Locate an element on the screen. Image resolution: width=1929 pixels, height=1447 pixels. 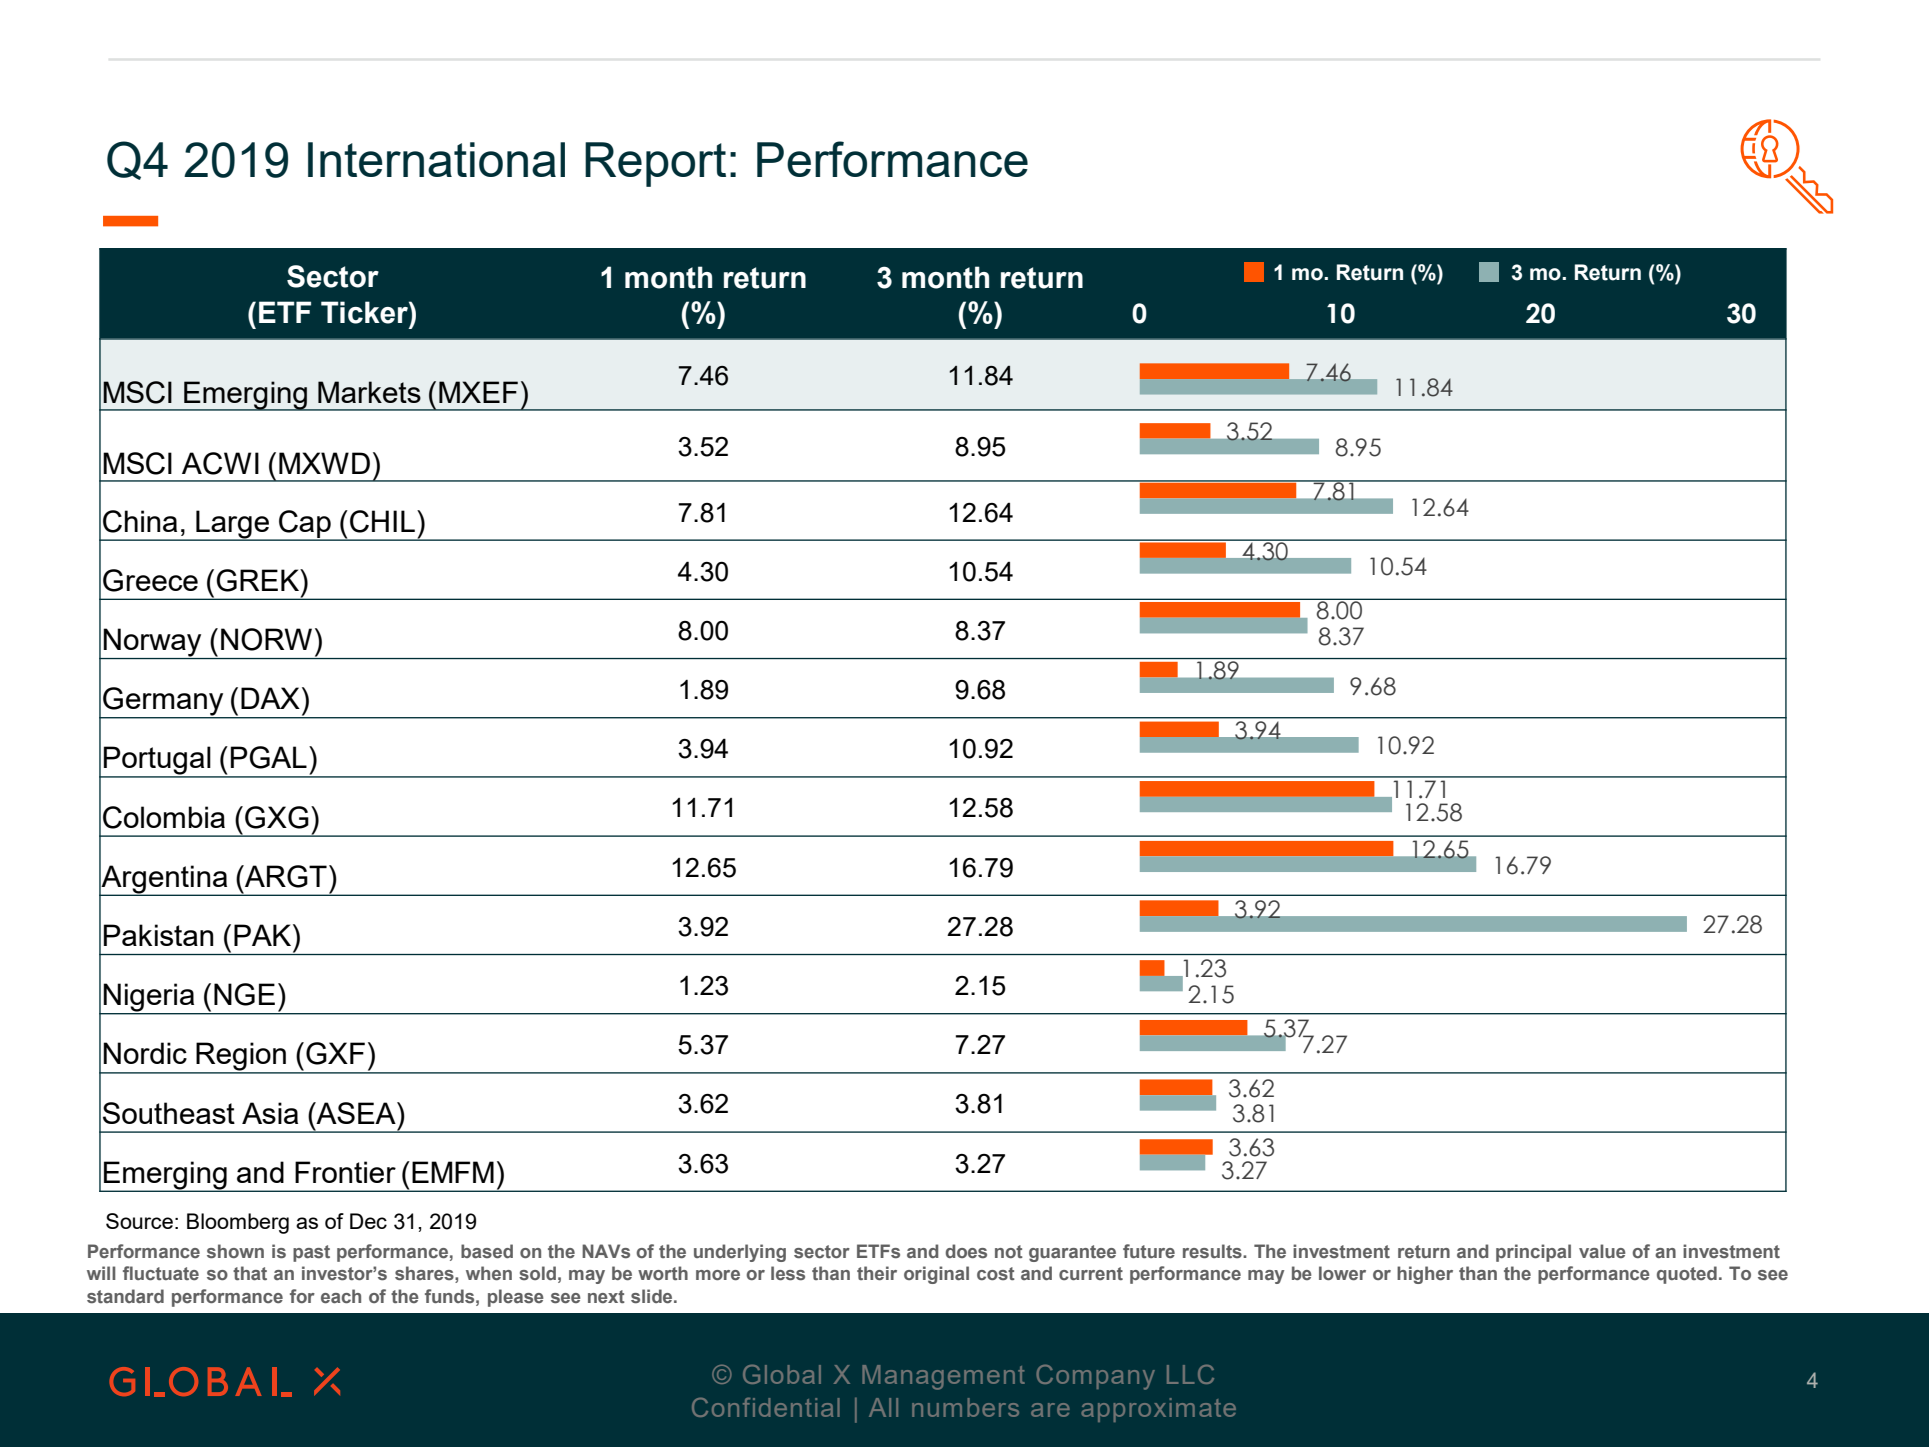
Cap is located at coordinates (305, 525).
